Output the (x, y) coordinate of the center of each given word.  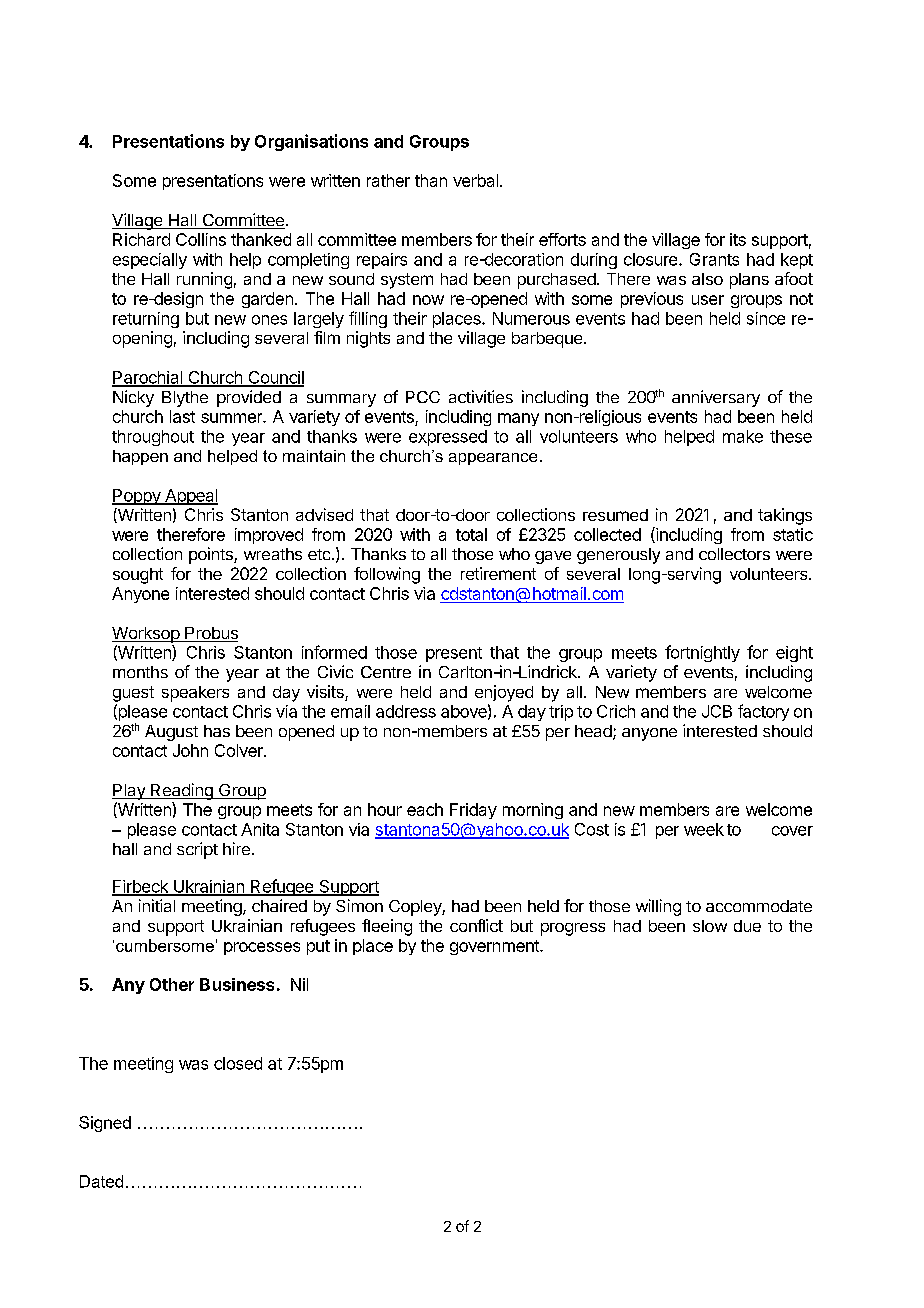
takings (785, 516)
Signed (105, 1124)
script (197, 850)
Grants (714, 259)
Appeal (190, 497)
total (471, 534)
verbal (475, 180)
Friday (473, 811)
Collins (201, 239)
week (704, 829)
